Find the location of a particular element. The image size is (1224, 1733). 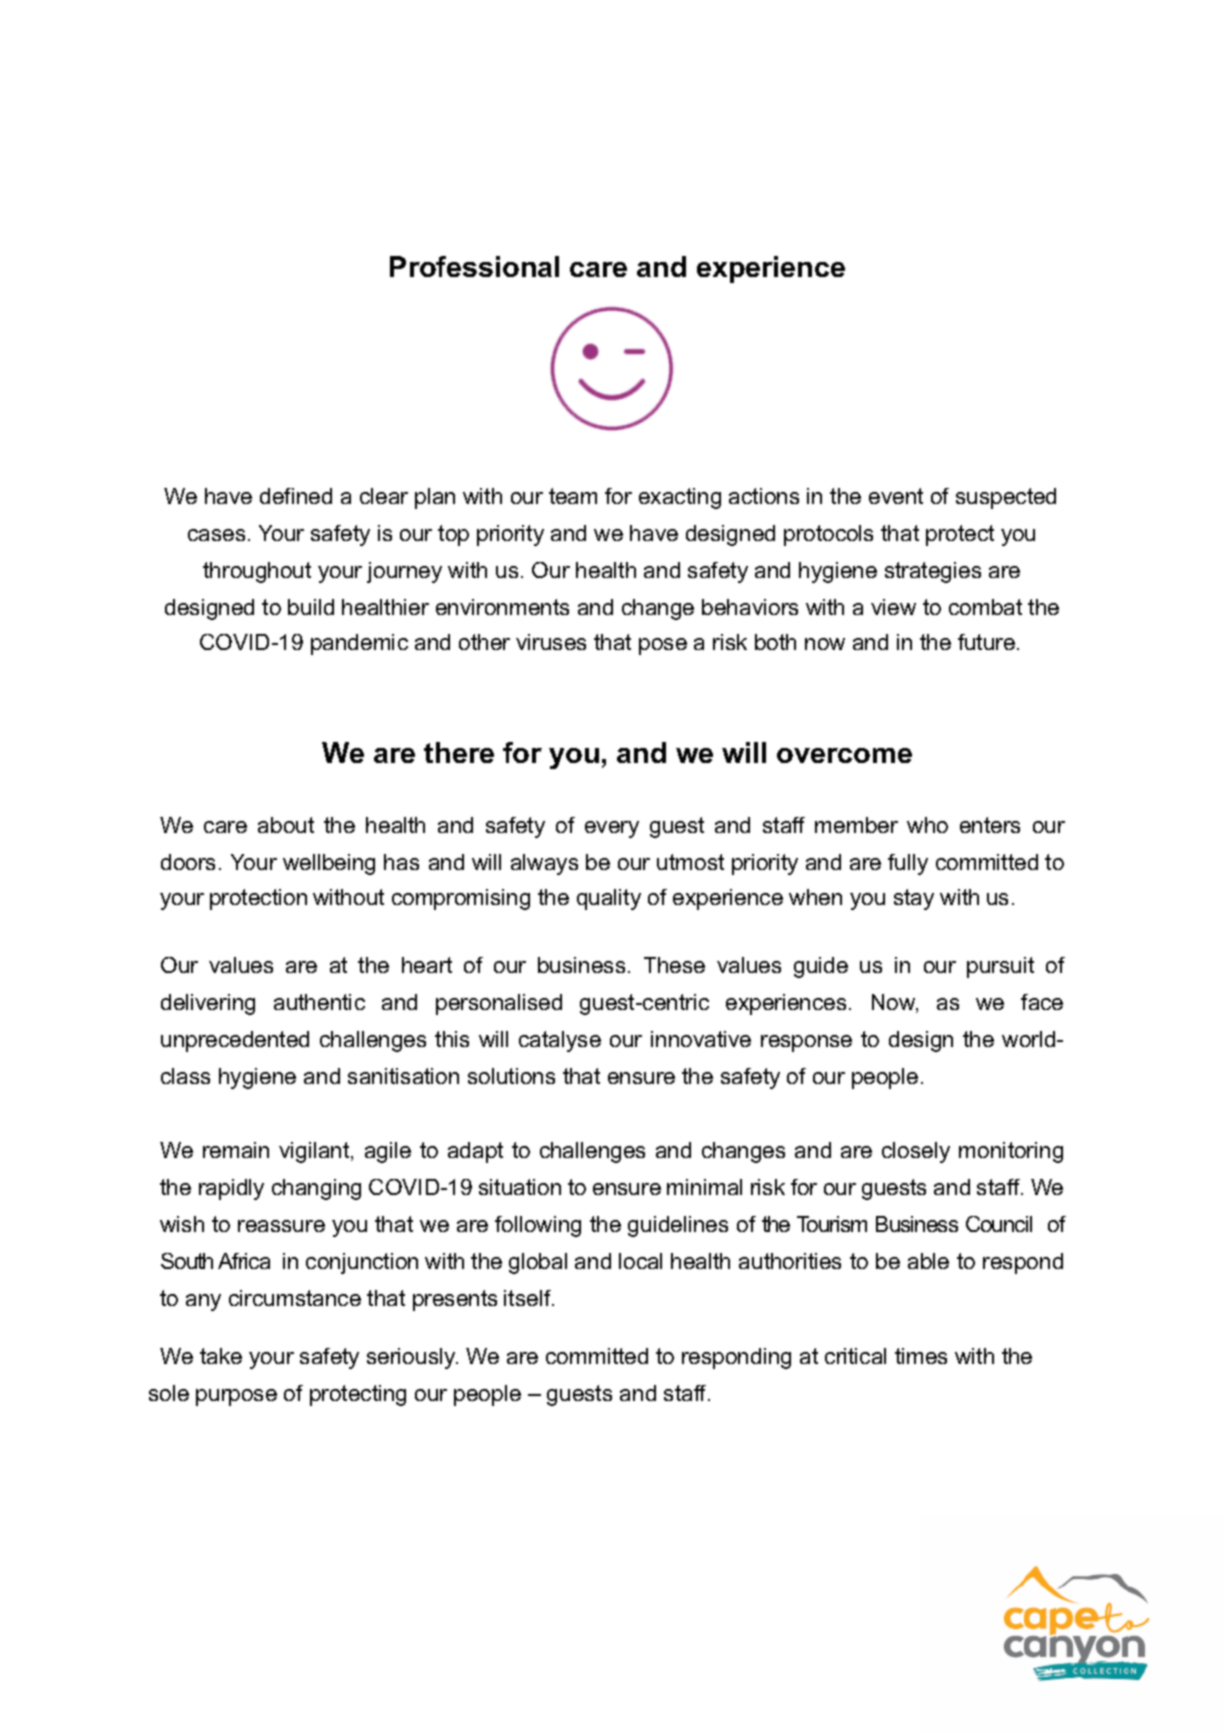

catalyse is located at coordinates (560, 1041).
